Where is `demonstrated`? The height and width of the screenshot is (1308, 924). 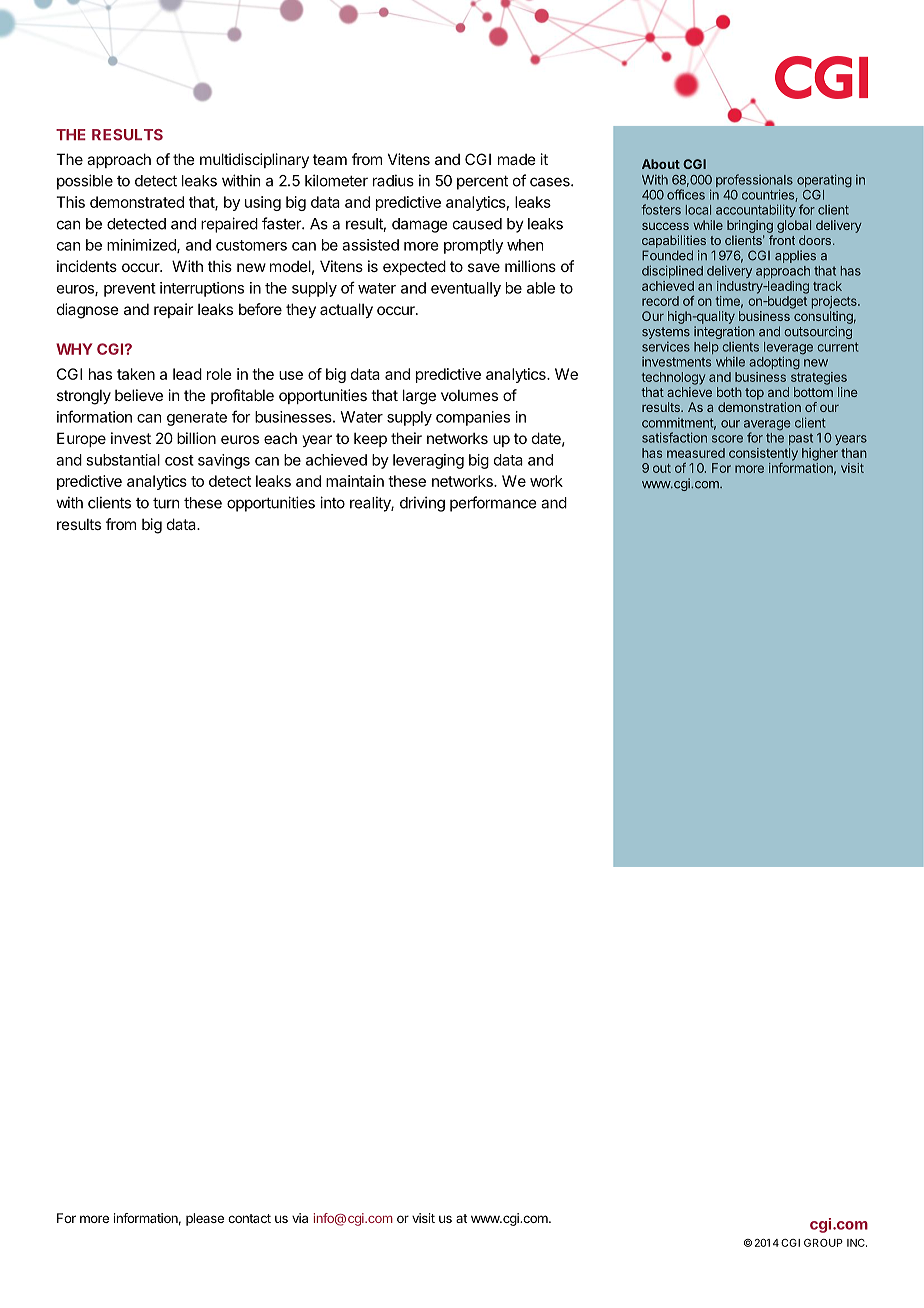 demonstrated is located at coordinates (137, 202).
